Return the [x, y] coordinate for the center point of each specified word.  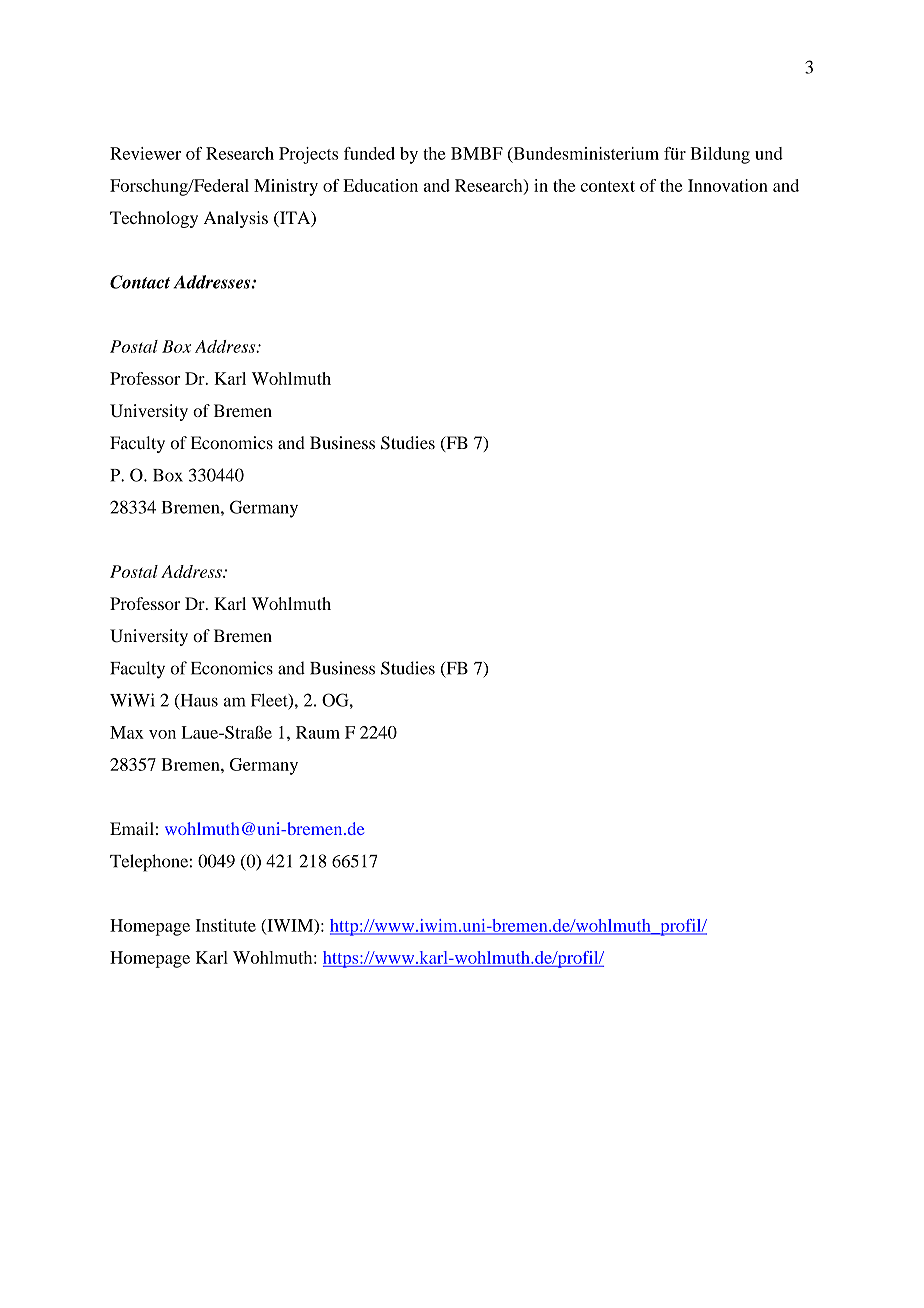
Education [380, 185]
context [607, 186]
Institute [226, 925]
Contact [140, 282]
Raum [318, 732]
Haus [198, 701]
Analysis [236, 219]
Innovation [728, 185]
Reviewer [145, 153]
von [162, 734]
